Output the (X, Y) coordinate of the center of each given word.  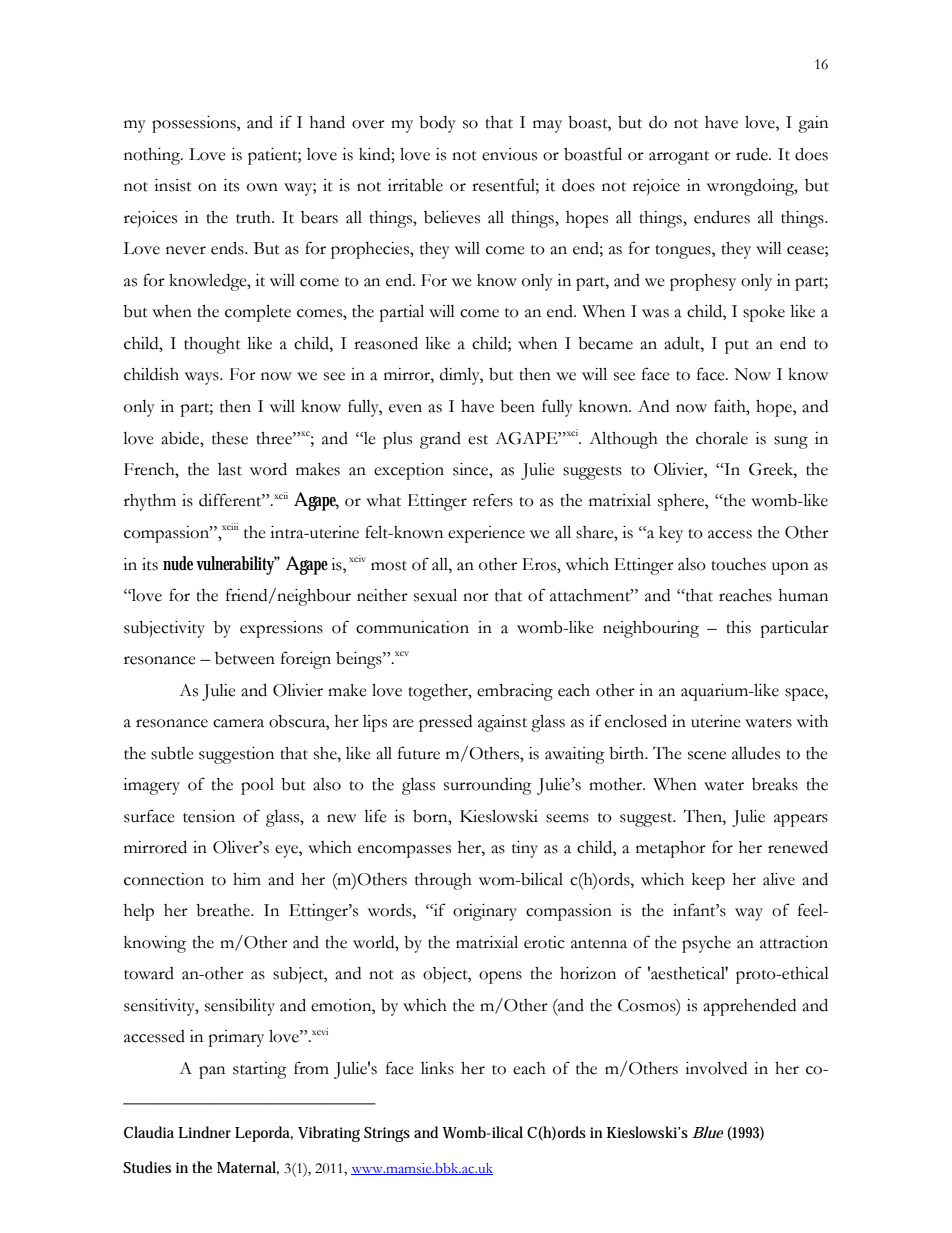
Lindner (204, 1132)
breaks (775, 784)
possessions (195, 124)
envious (509, 154)
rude (753, 154)
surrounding (488, 786)
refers (493, 500)
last (230, 469)
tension (209, 816)
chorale (722, 438)
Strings (387, 1134)
